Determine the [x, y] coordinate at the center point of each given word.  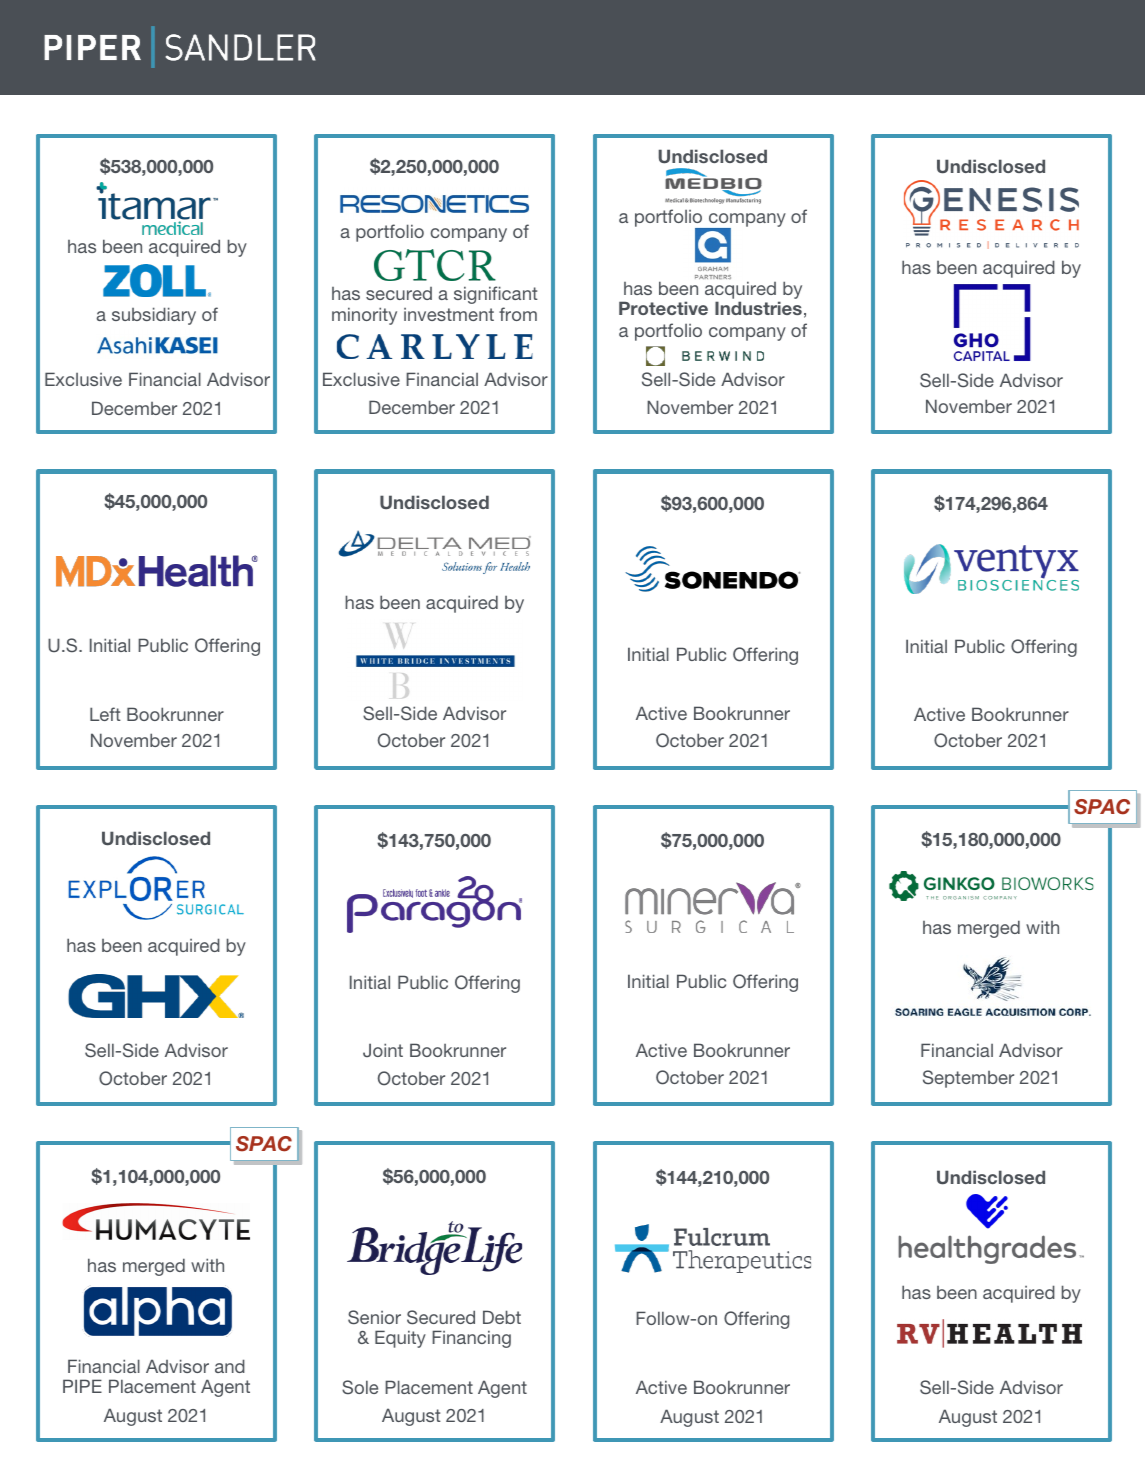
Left [105, 714]
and [230, 1366]
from [518, 314]
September [968, 1079]
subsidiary [154, 316]
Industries [758, 308]
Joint [383, 1050]
